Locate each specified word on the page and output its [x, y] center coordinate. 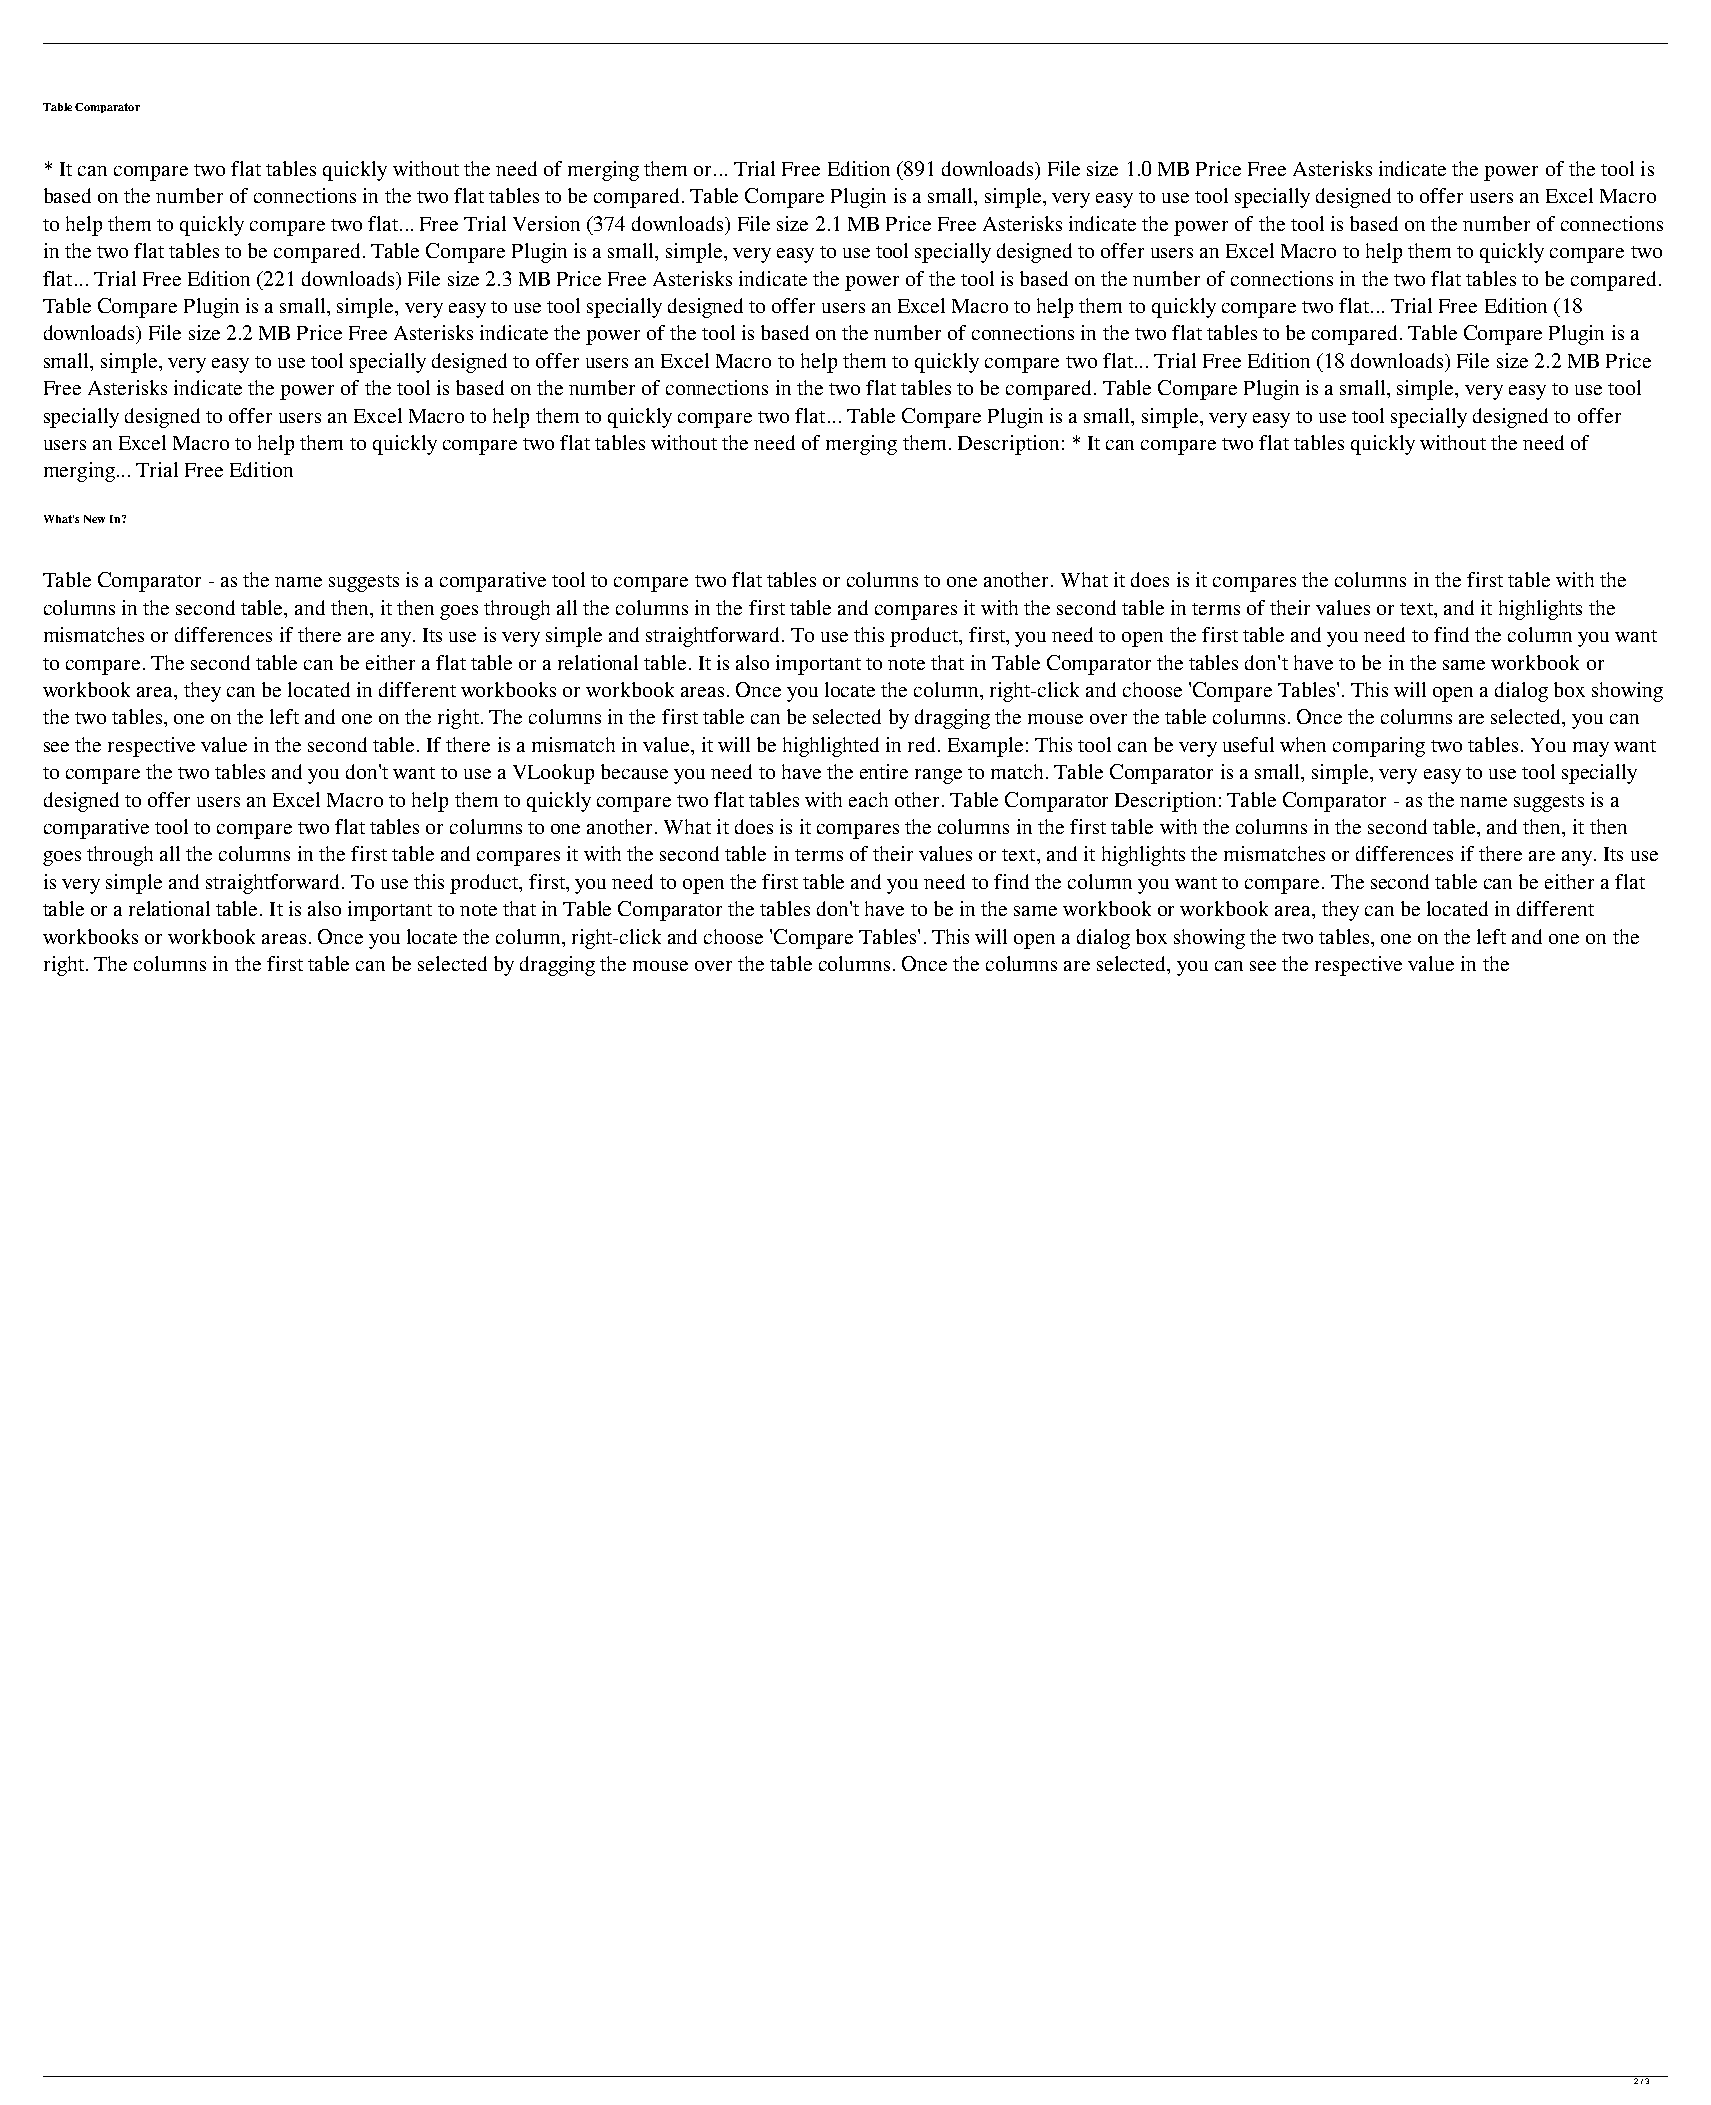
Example [985, 747]
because [634, 771]
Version [546, 223]
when [1303, 744]
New [94, 519]
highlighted [831, 747]
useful [1248, 744]
